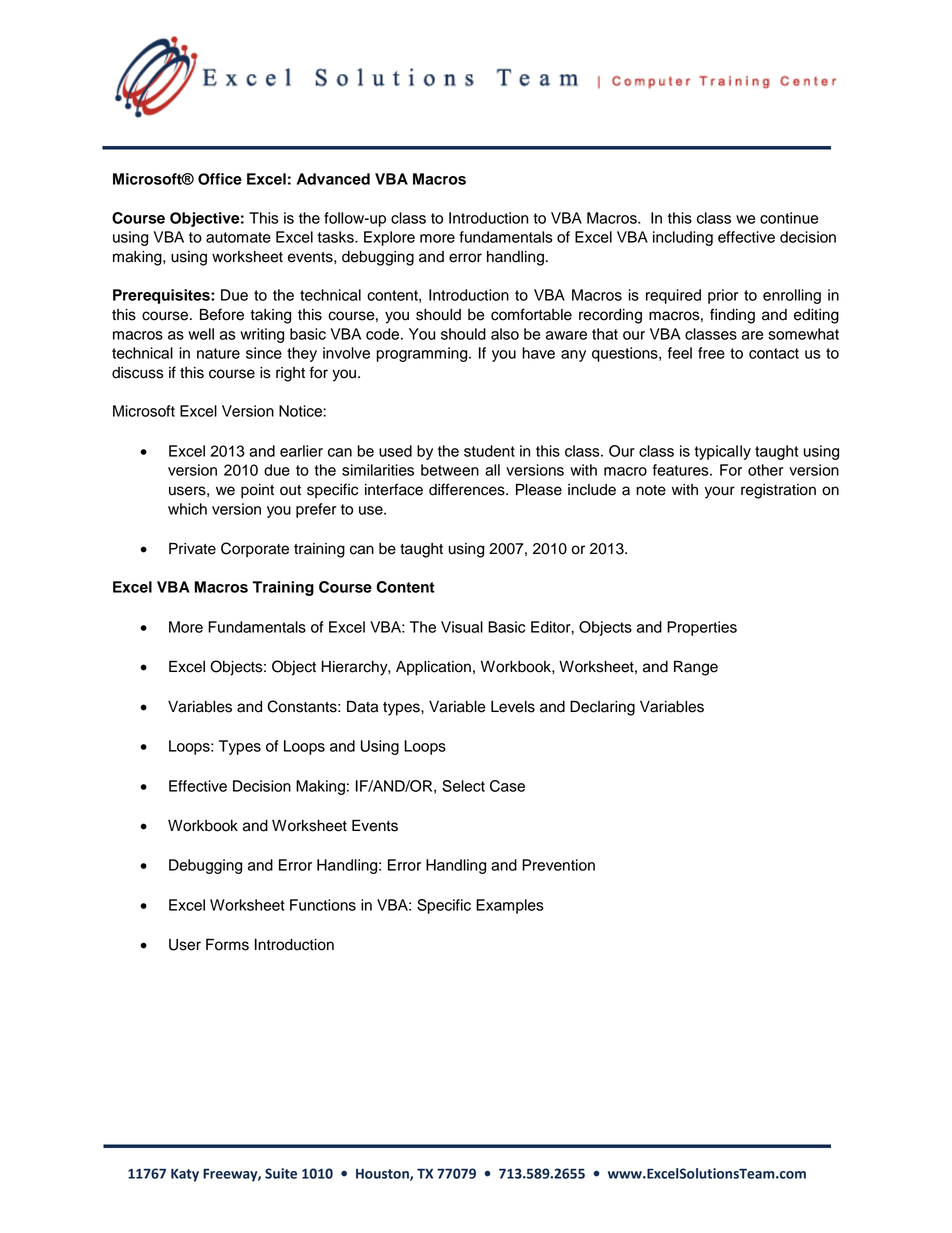 This document has height=1233, width=952. What do you see at coordinates (389, 238) in the document?
I see `Explore` at bounding box center [389, 238].
